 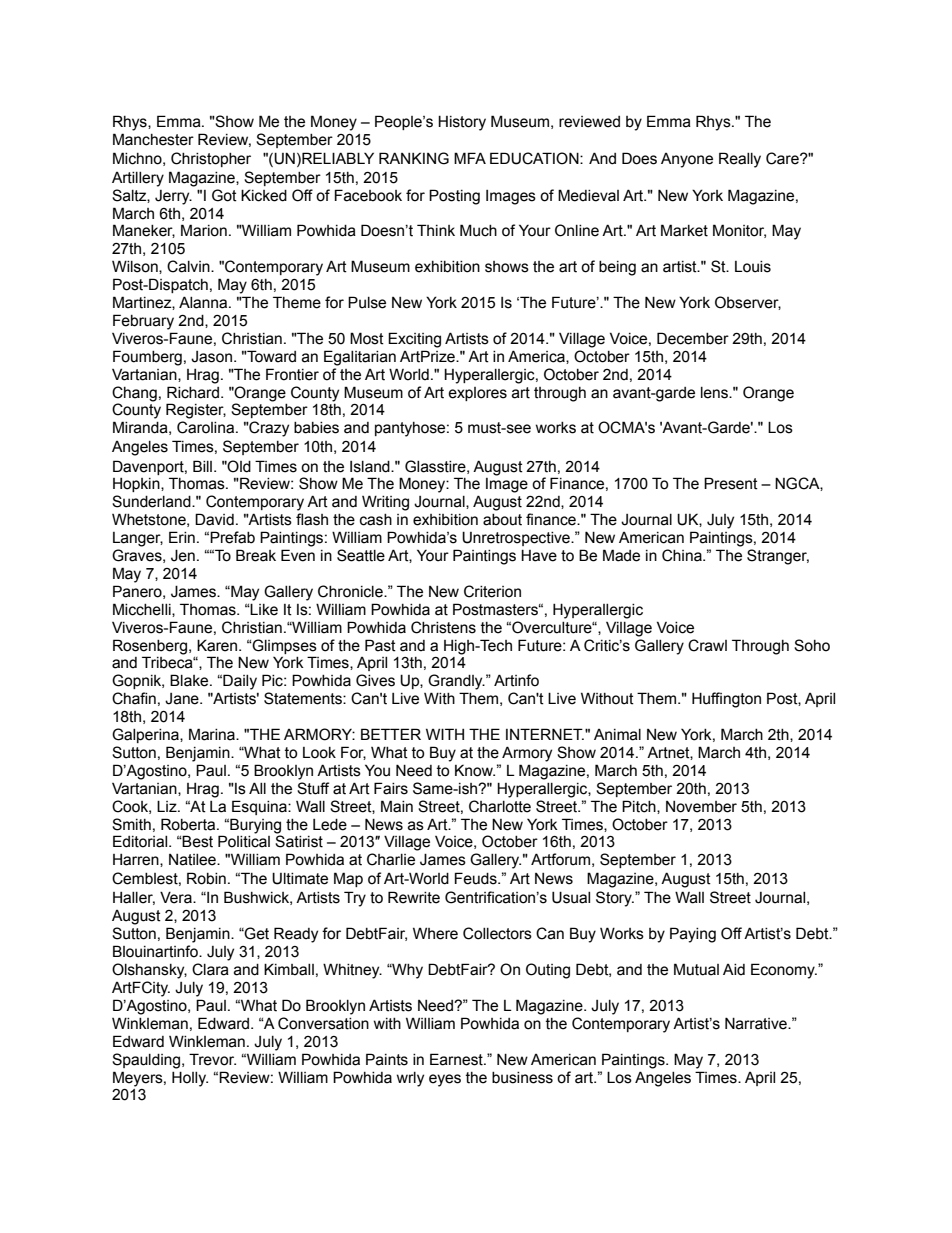 I want to click on Criterion, so click(x=492, y=591).
